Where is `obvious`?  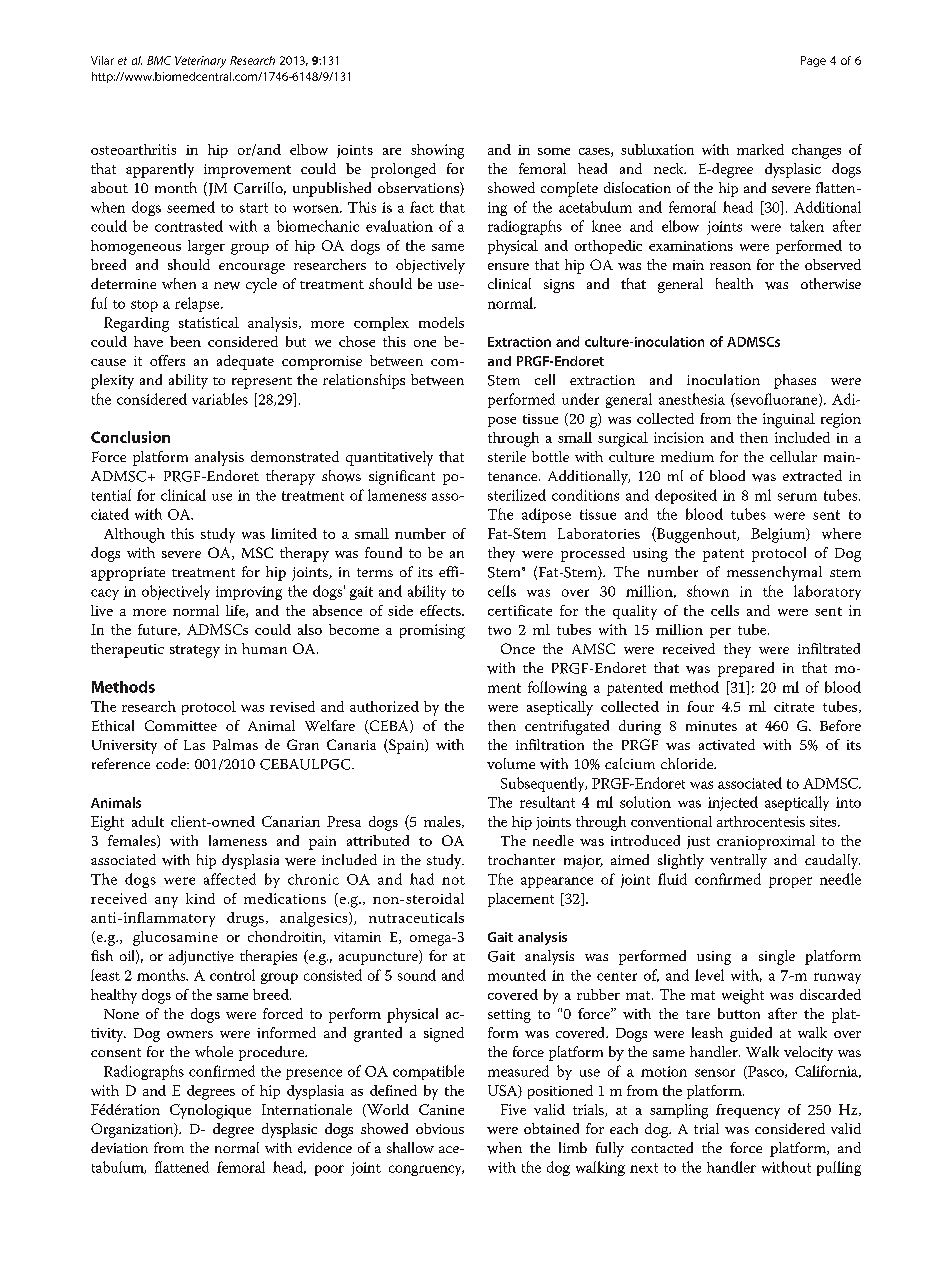 obvious is located at coordinates (440, 1128).
